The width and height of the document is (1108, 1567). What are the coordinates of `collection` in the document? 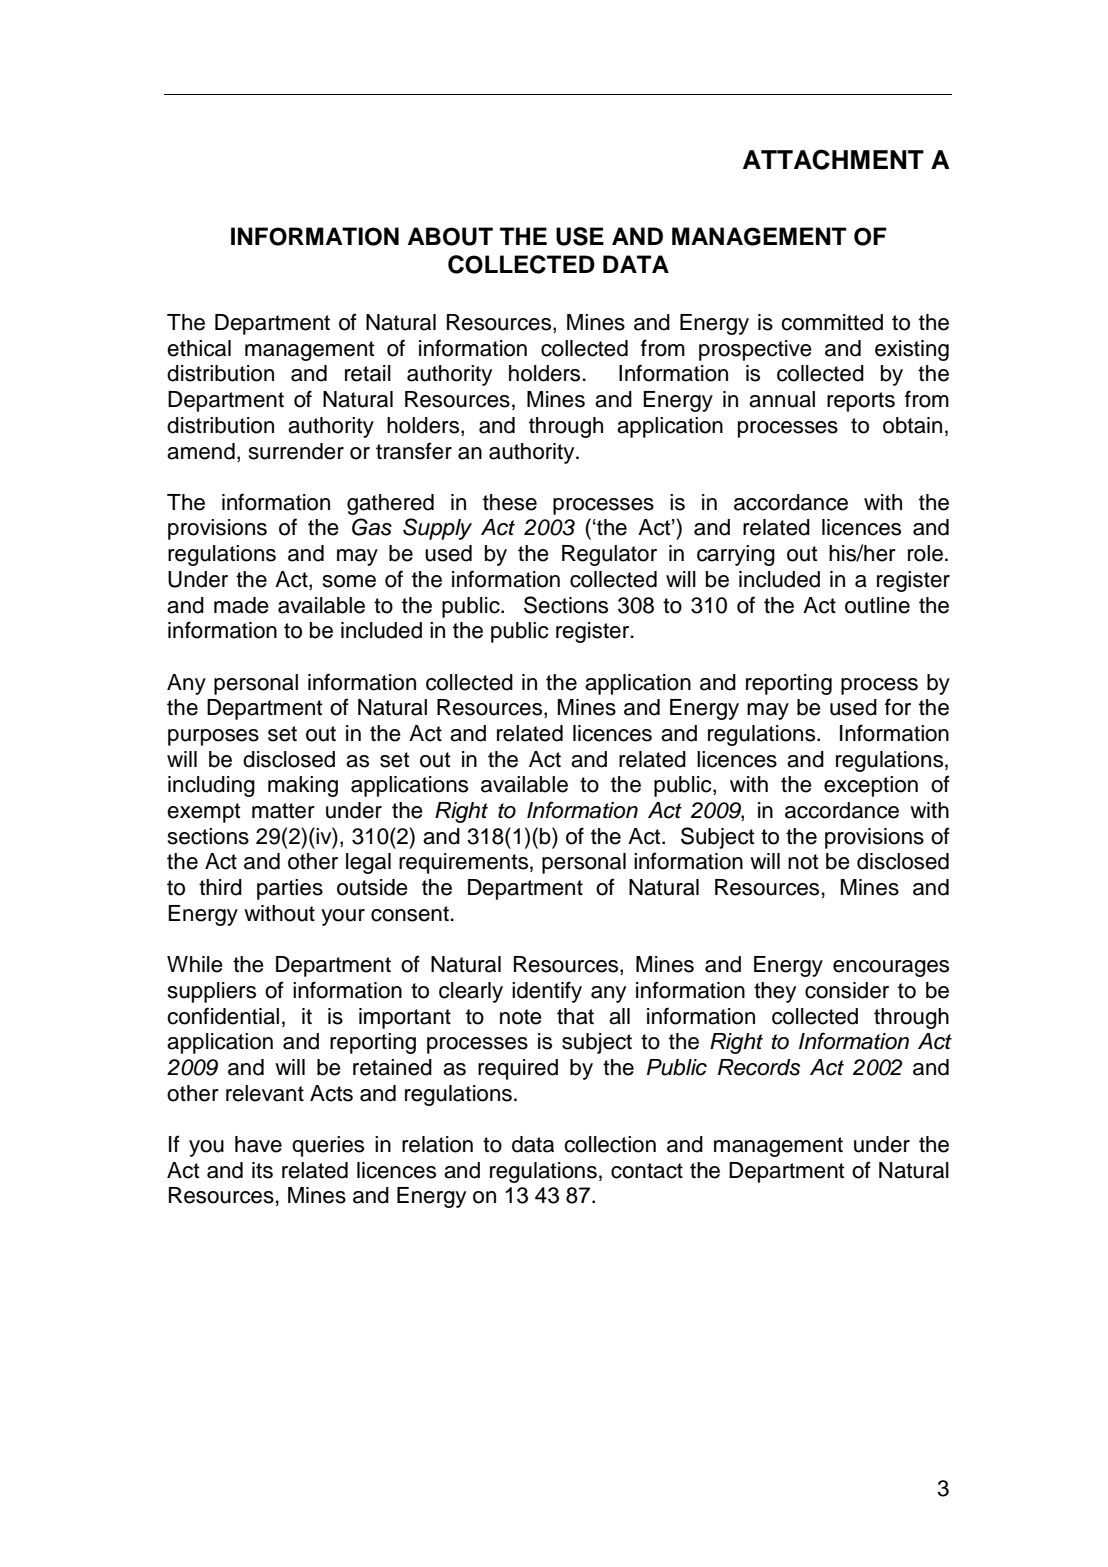 It's located at (610, 1144).
